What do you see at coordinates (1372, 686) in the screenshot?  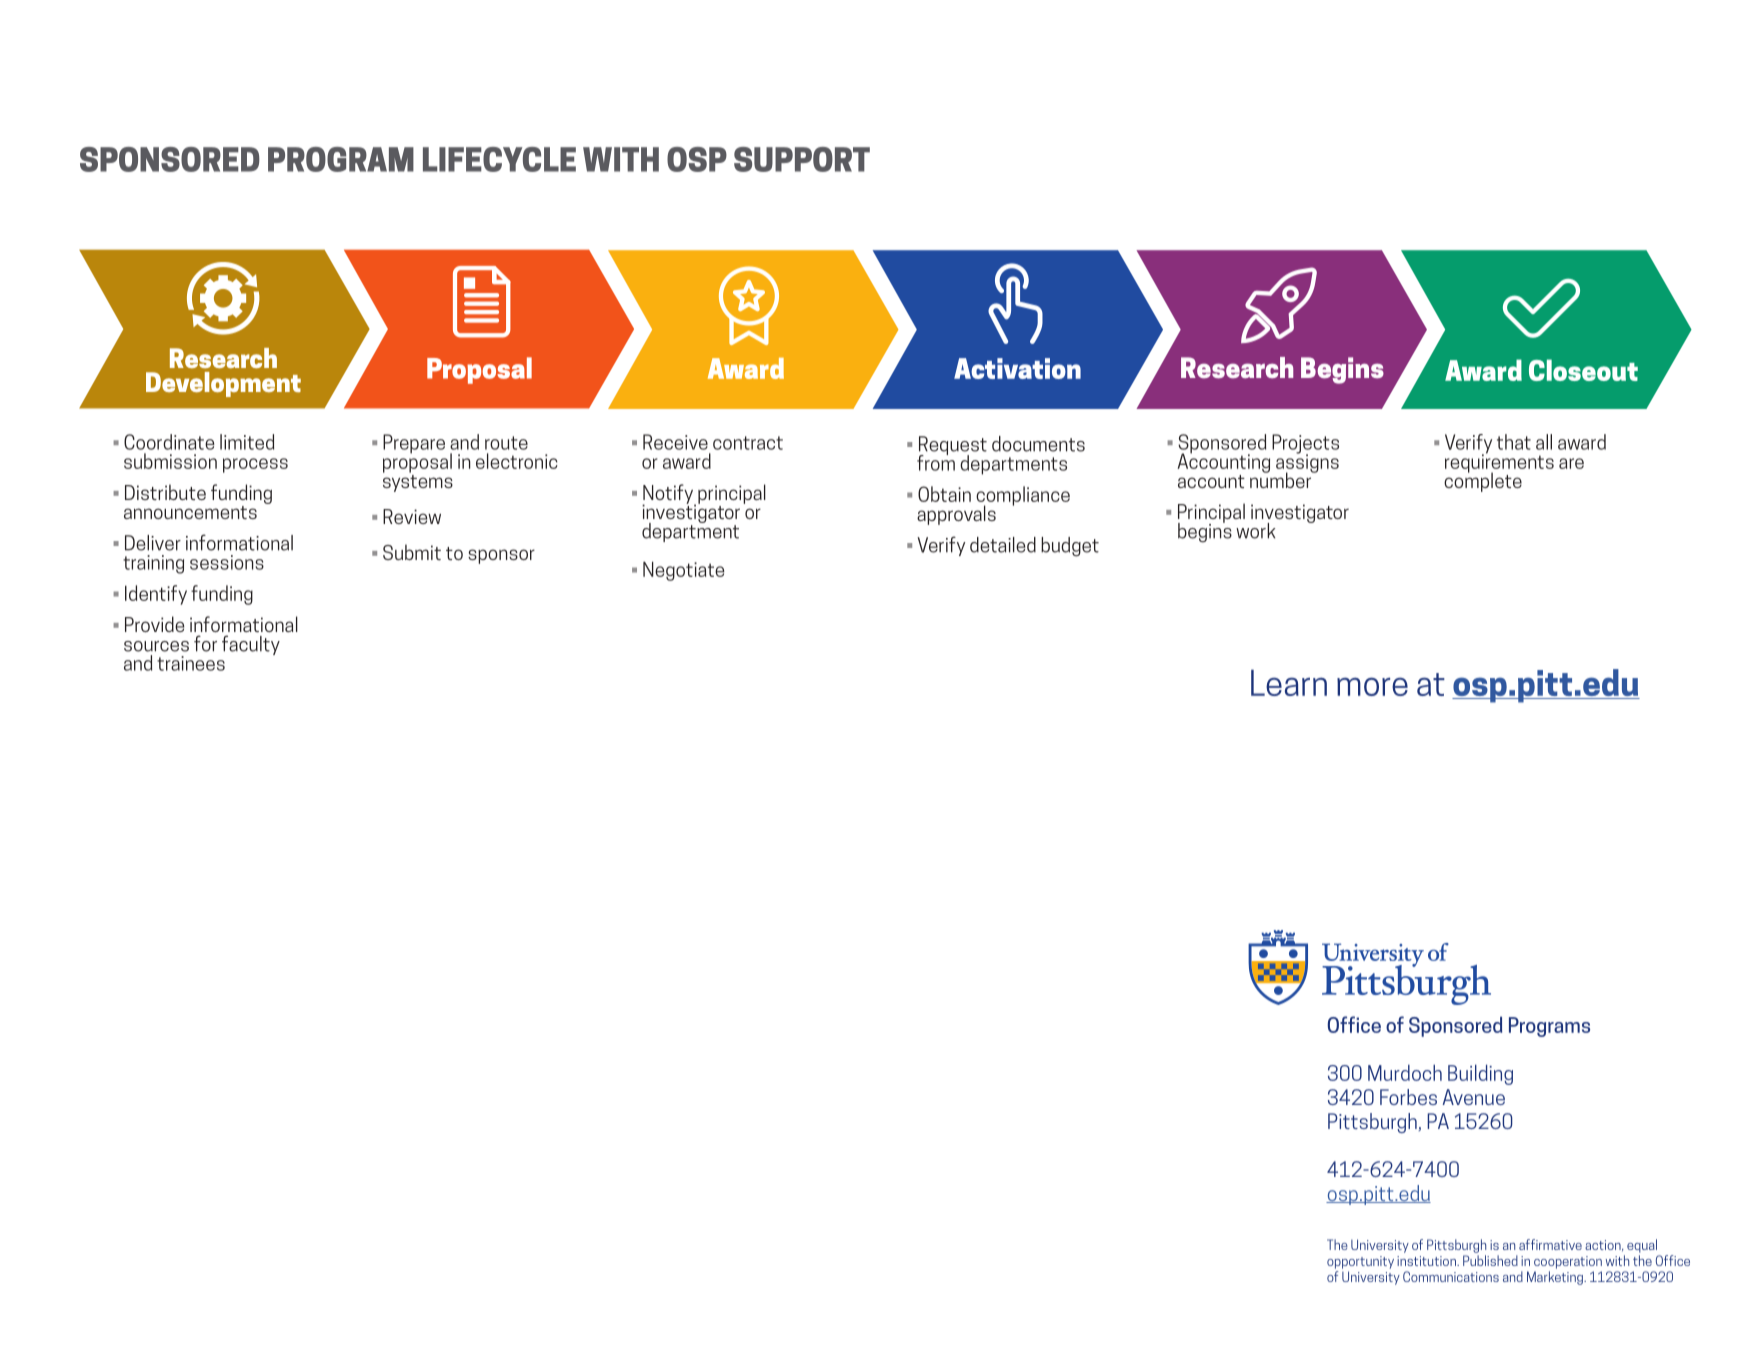 I see `more` at bounding box center [1372, 686].
